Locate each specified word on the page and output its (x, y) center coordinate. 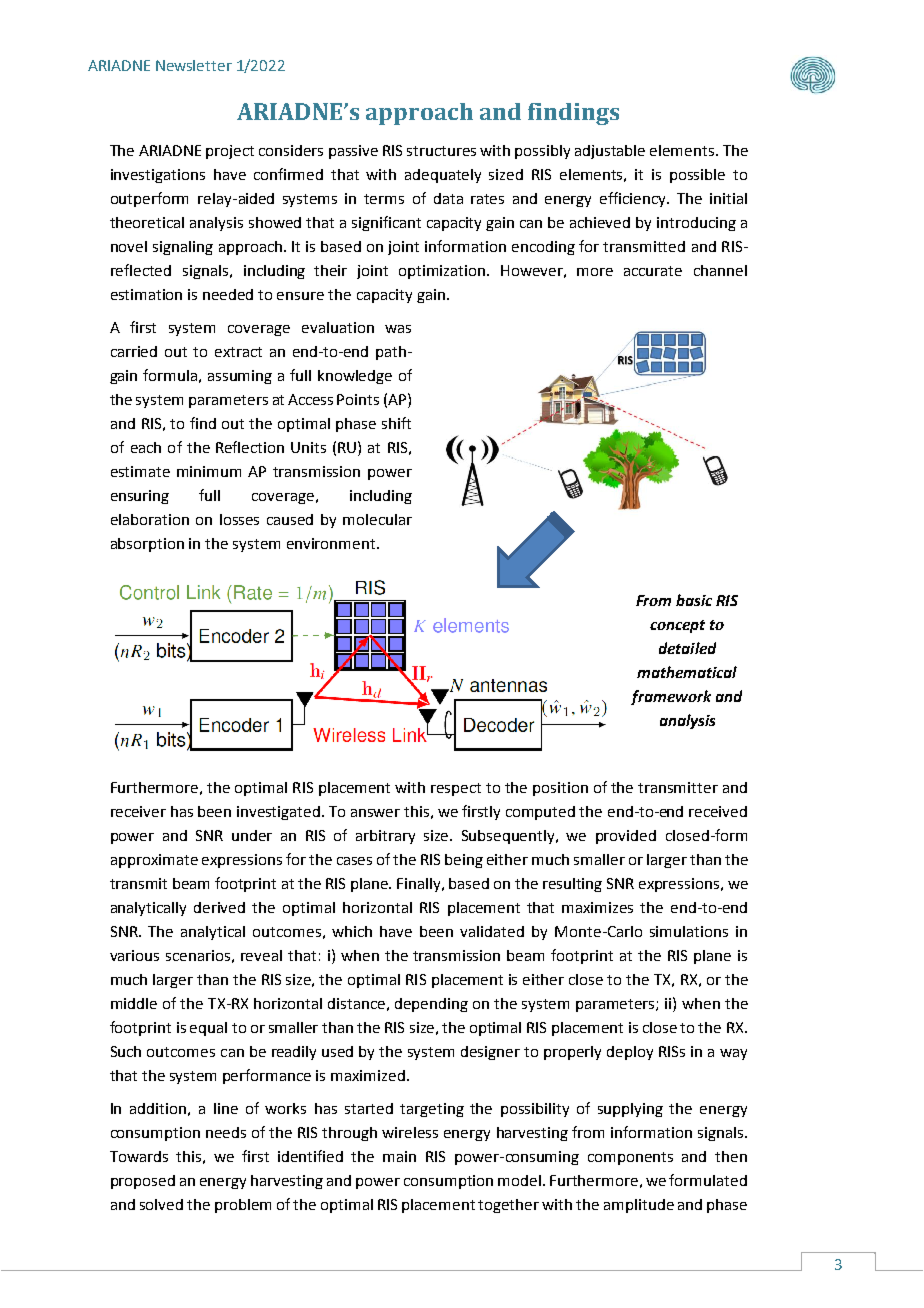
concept (677, 626)
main (399, 1156)
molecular (377, 519)
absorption (147, 545)
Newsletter (194, 65)
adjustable (610, 152)
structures (441, 151)
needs (226, 1132)
